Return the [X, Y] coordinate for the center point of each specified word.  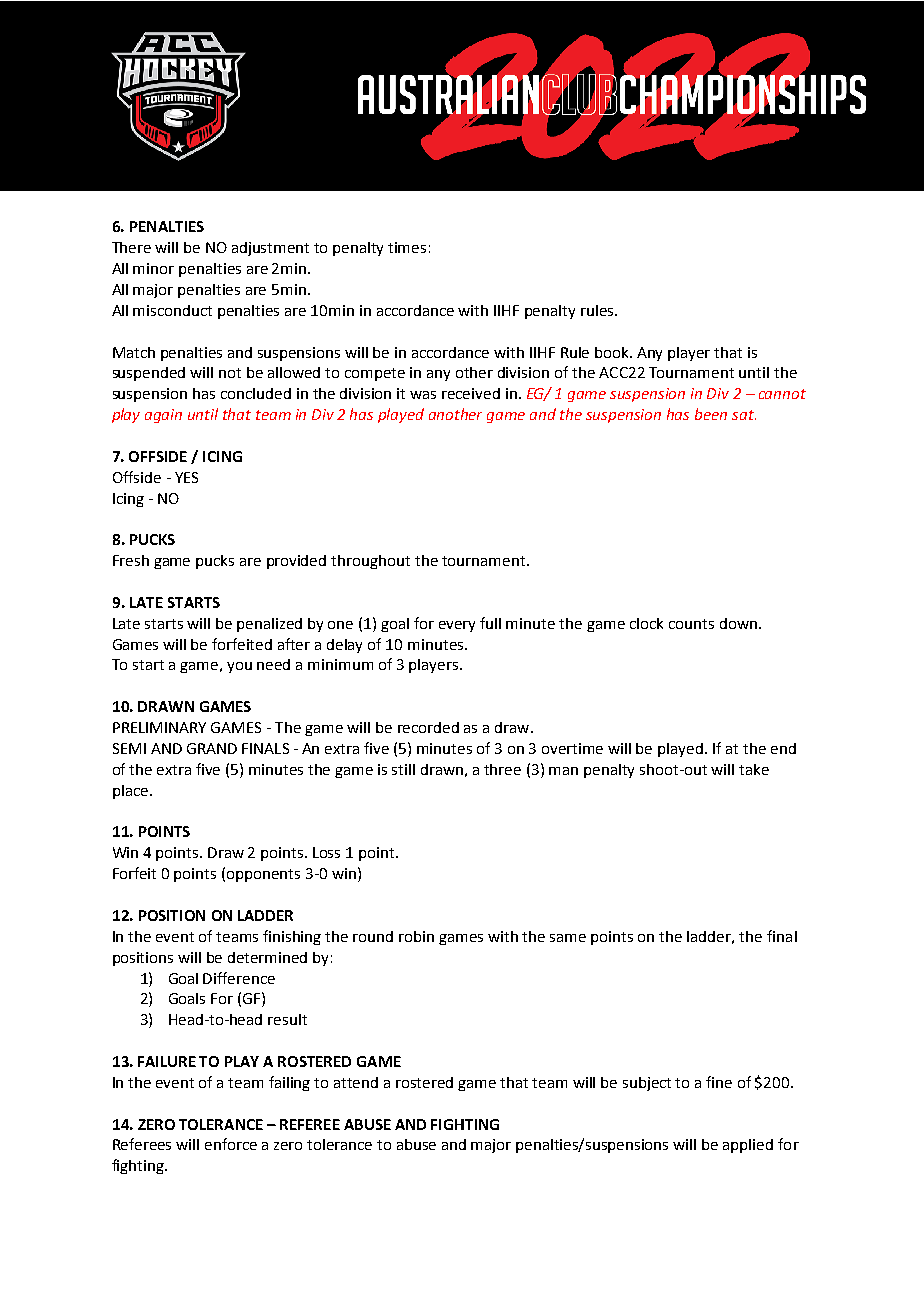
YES [186, 477]
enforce [231, 1144]
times [407, 247]
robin [416, 936]
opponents [263, 875]
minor [153, 268]
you [239, 667]
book [613, 352]
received [471, 393]
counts [691, 624]
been [711, 414]
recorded [428, 727]
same [568, 938]
